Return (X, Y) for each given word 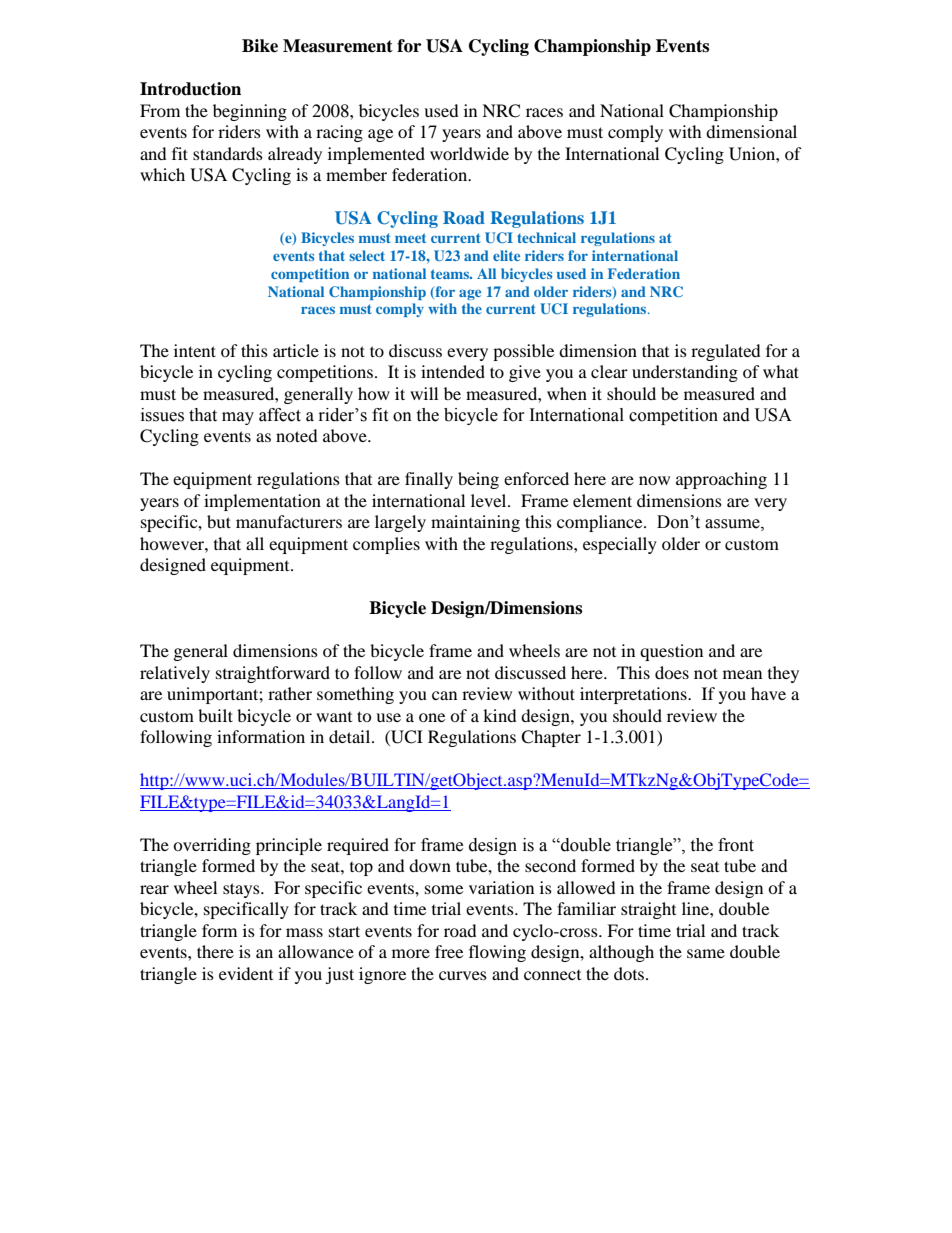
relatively (175, 674)
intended (453, 371)
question (671, 652)
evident (246, 973)
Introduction (190, 89)
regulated (726, 352)
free (449, 951)
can (444, 695)
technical (546, 237)
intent (195, 350)
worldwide (469, 153)
